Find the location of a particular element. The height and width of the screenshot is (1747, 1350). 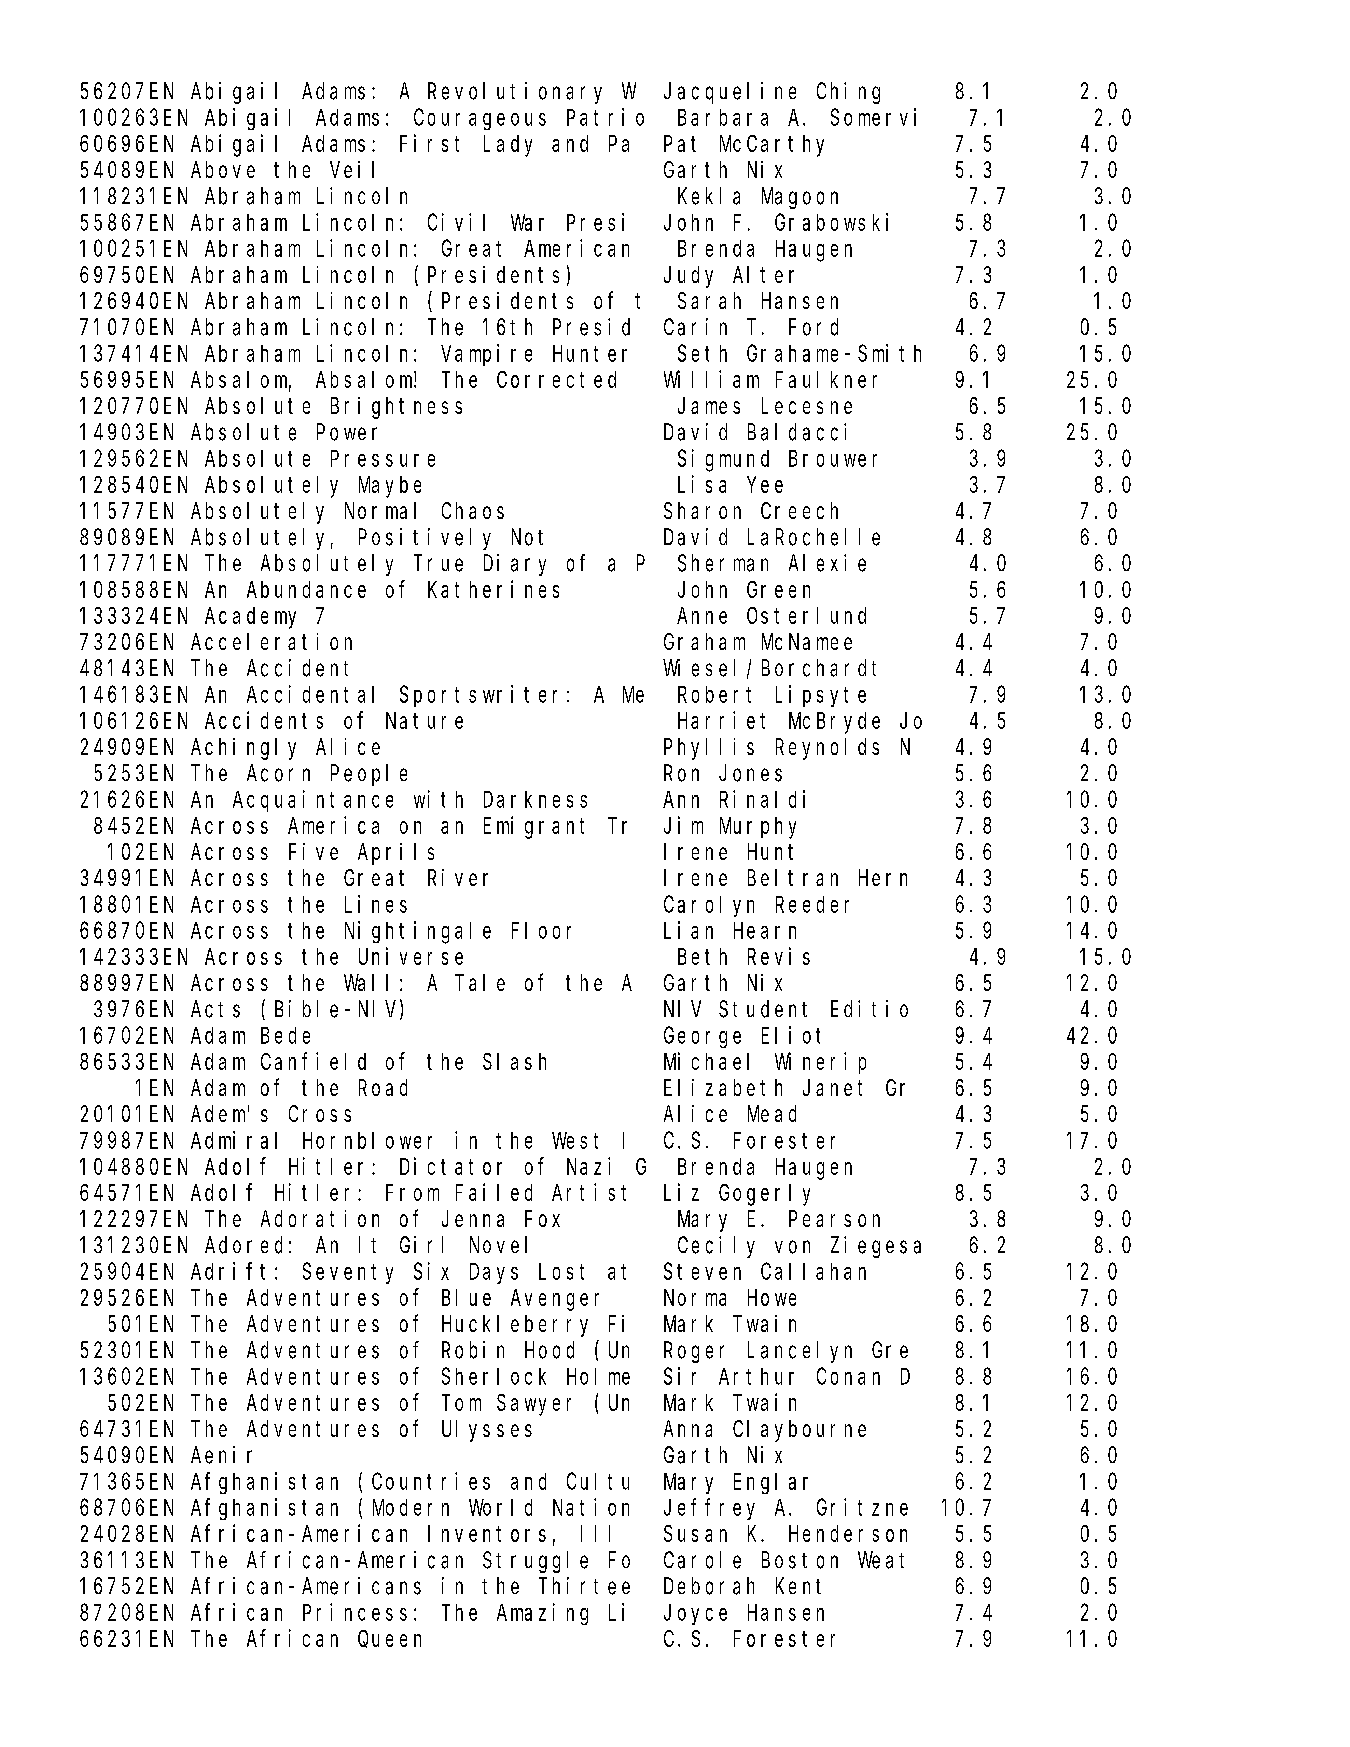

Tom is located at coordinates (461, 1403).
